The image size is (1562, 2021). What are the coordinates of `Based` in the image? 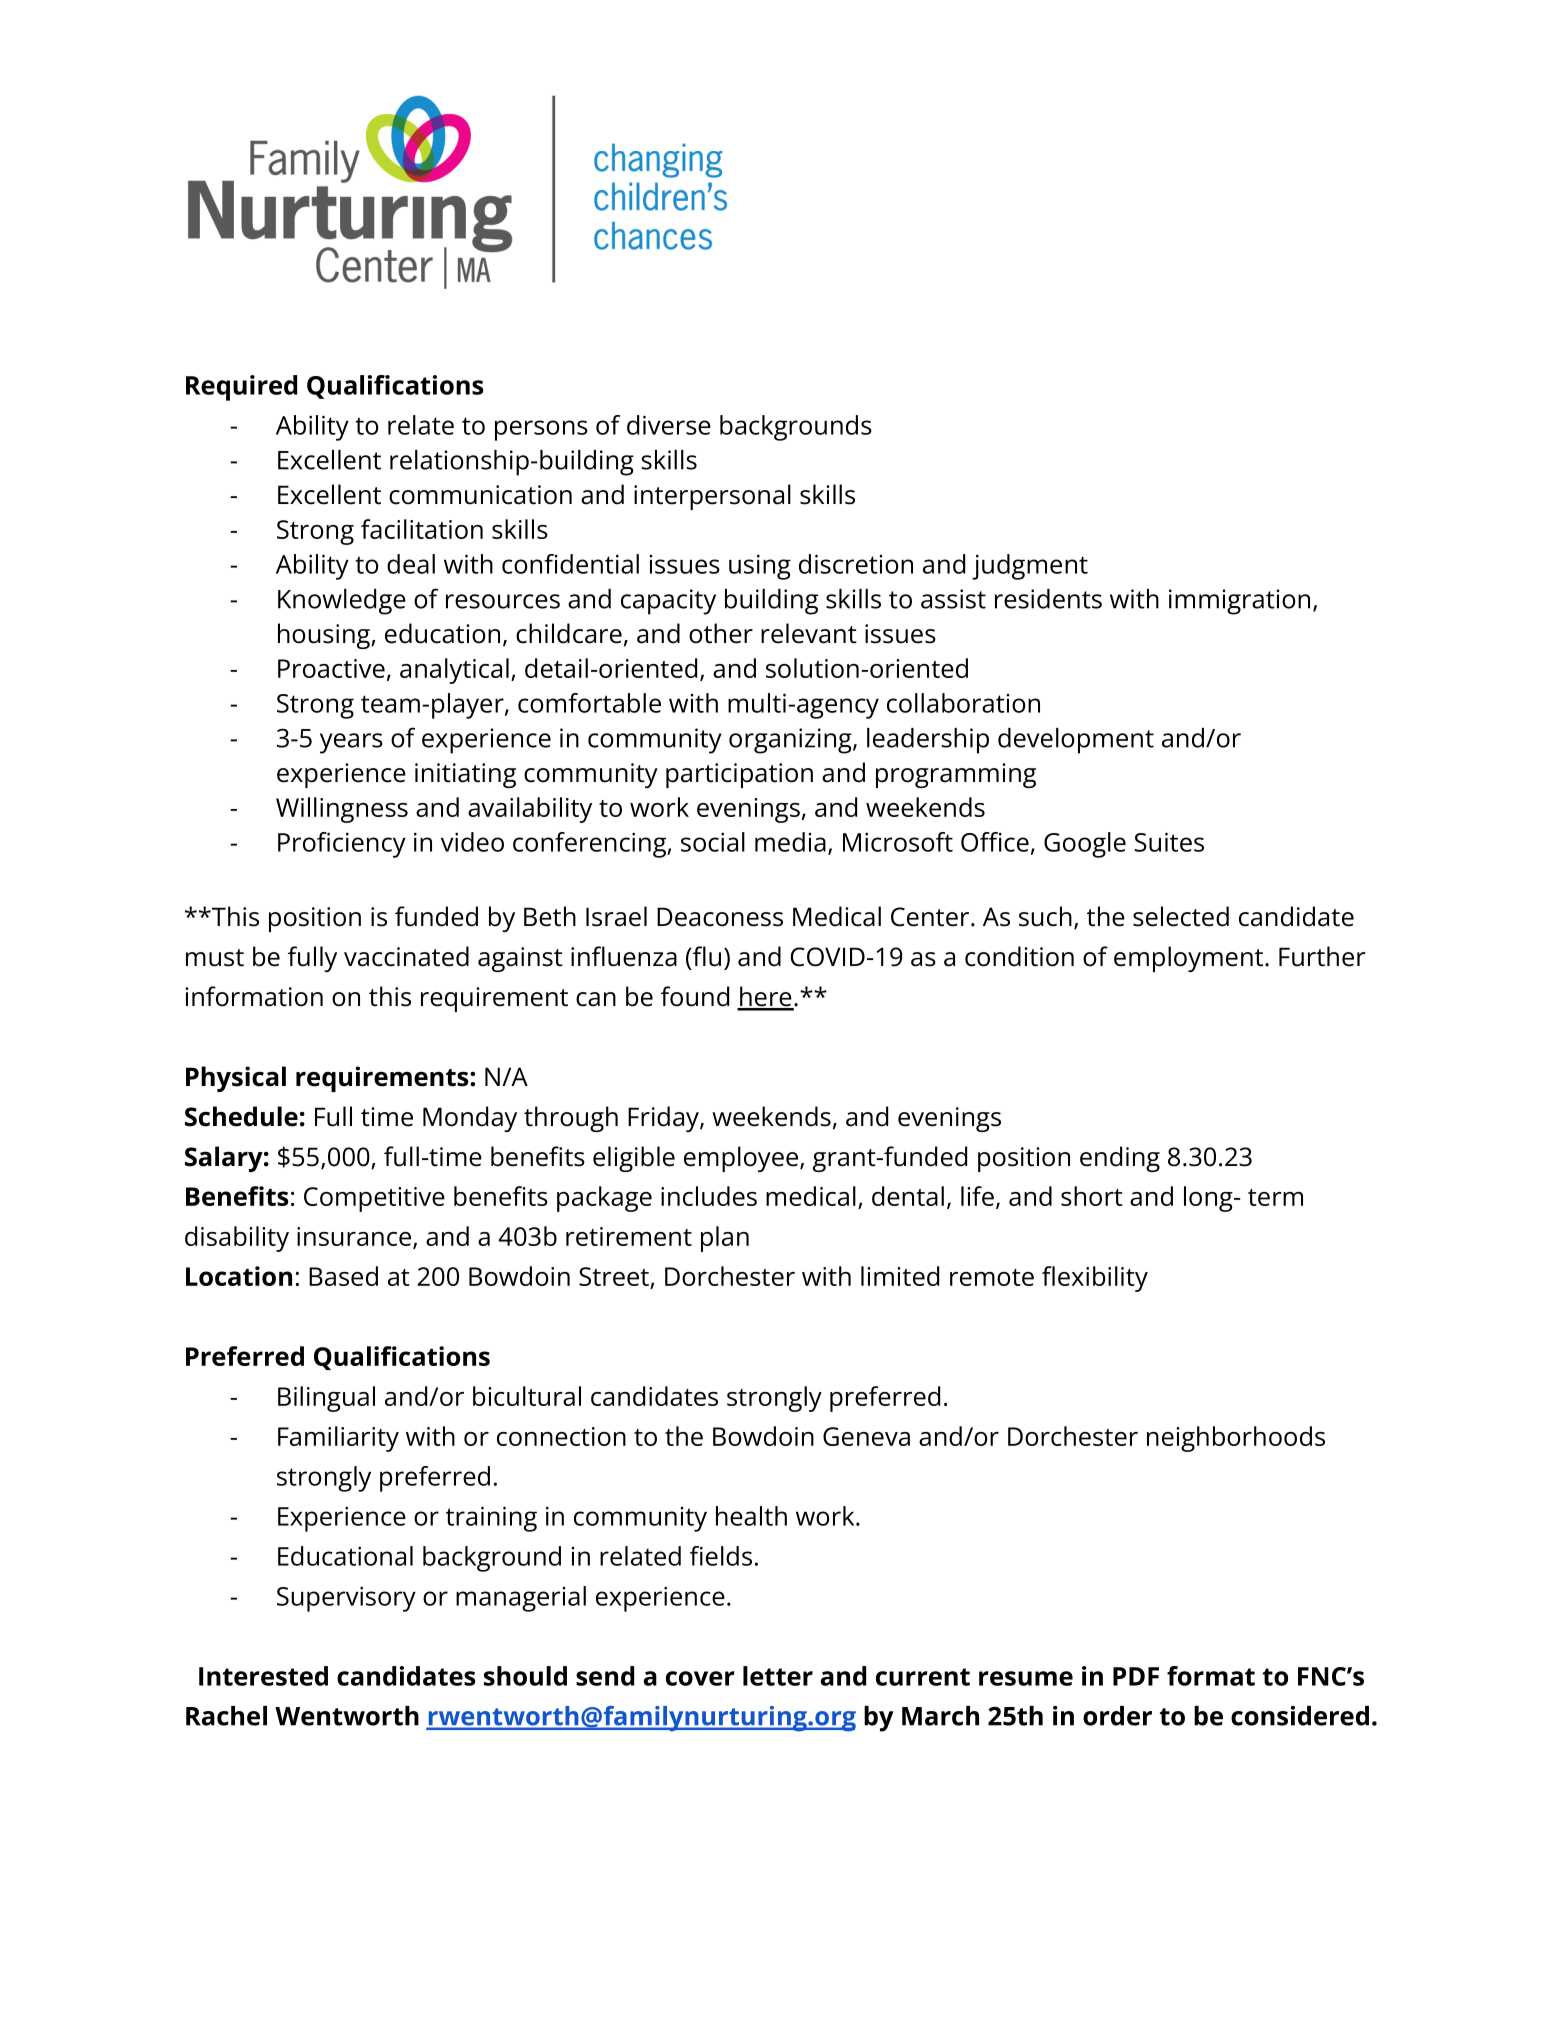 It's located at (343, 1276).
